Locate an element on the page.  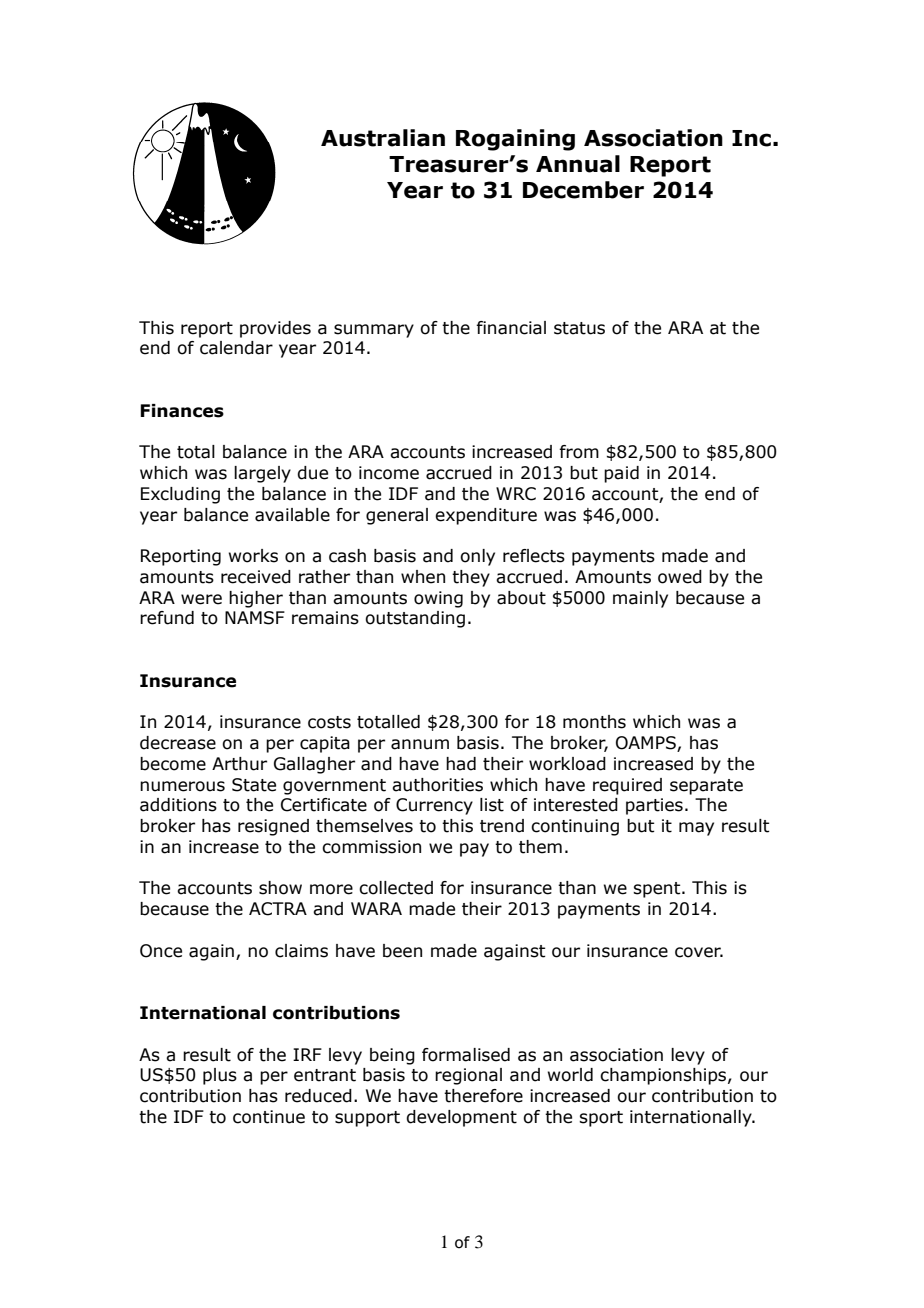
December is located at coordinates (583, 190).
